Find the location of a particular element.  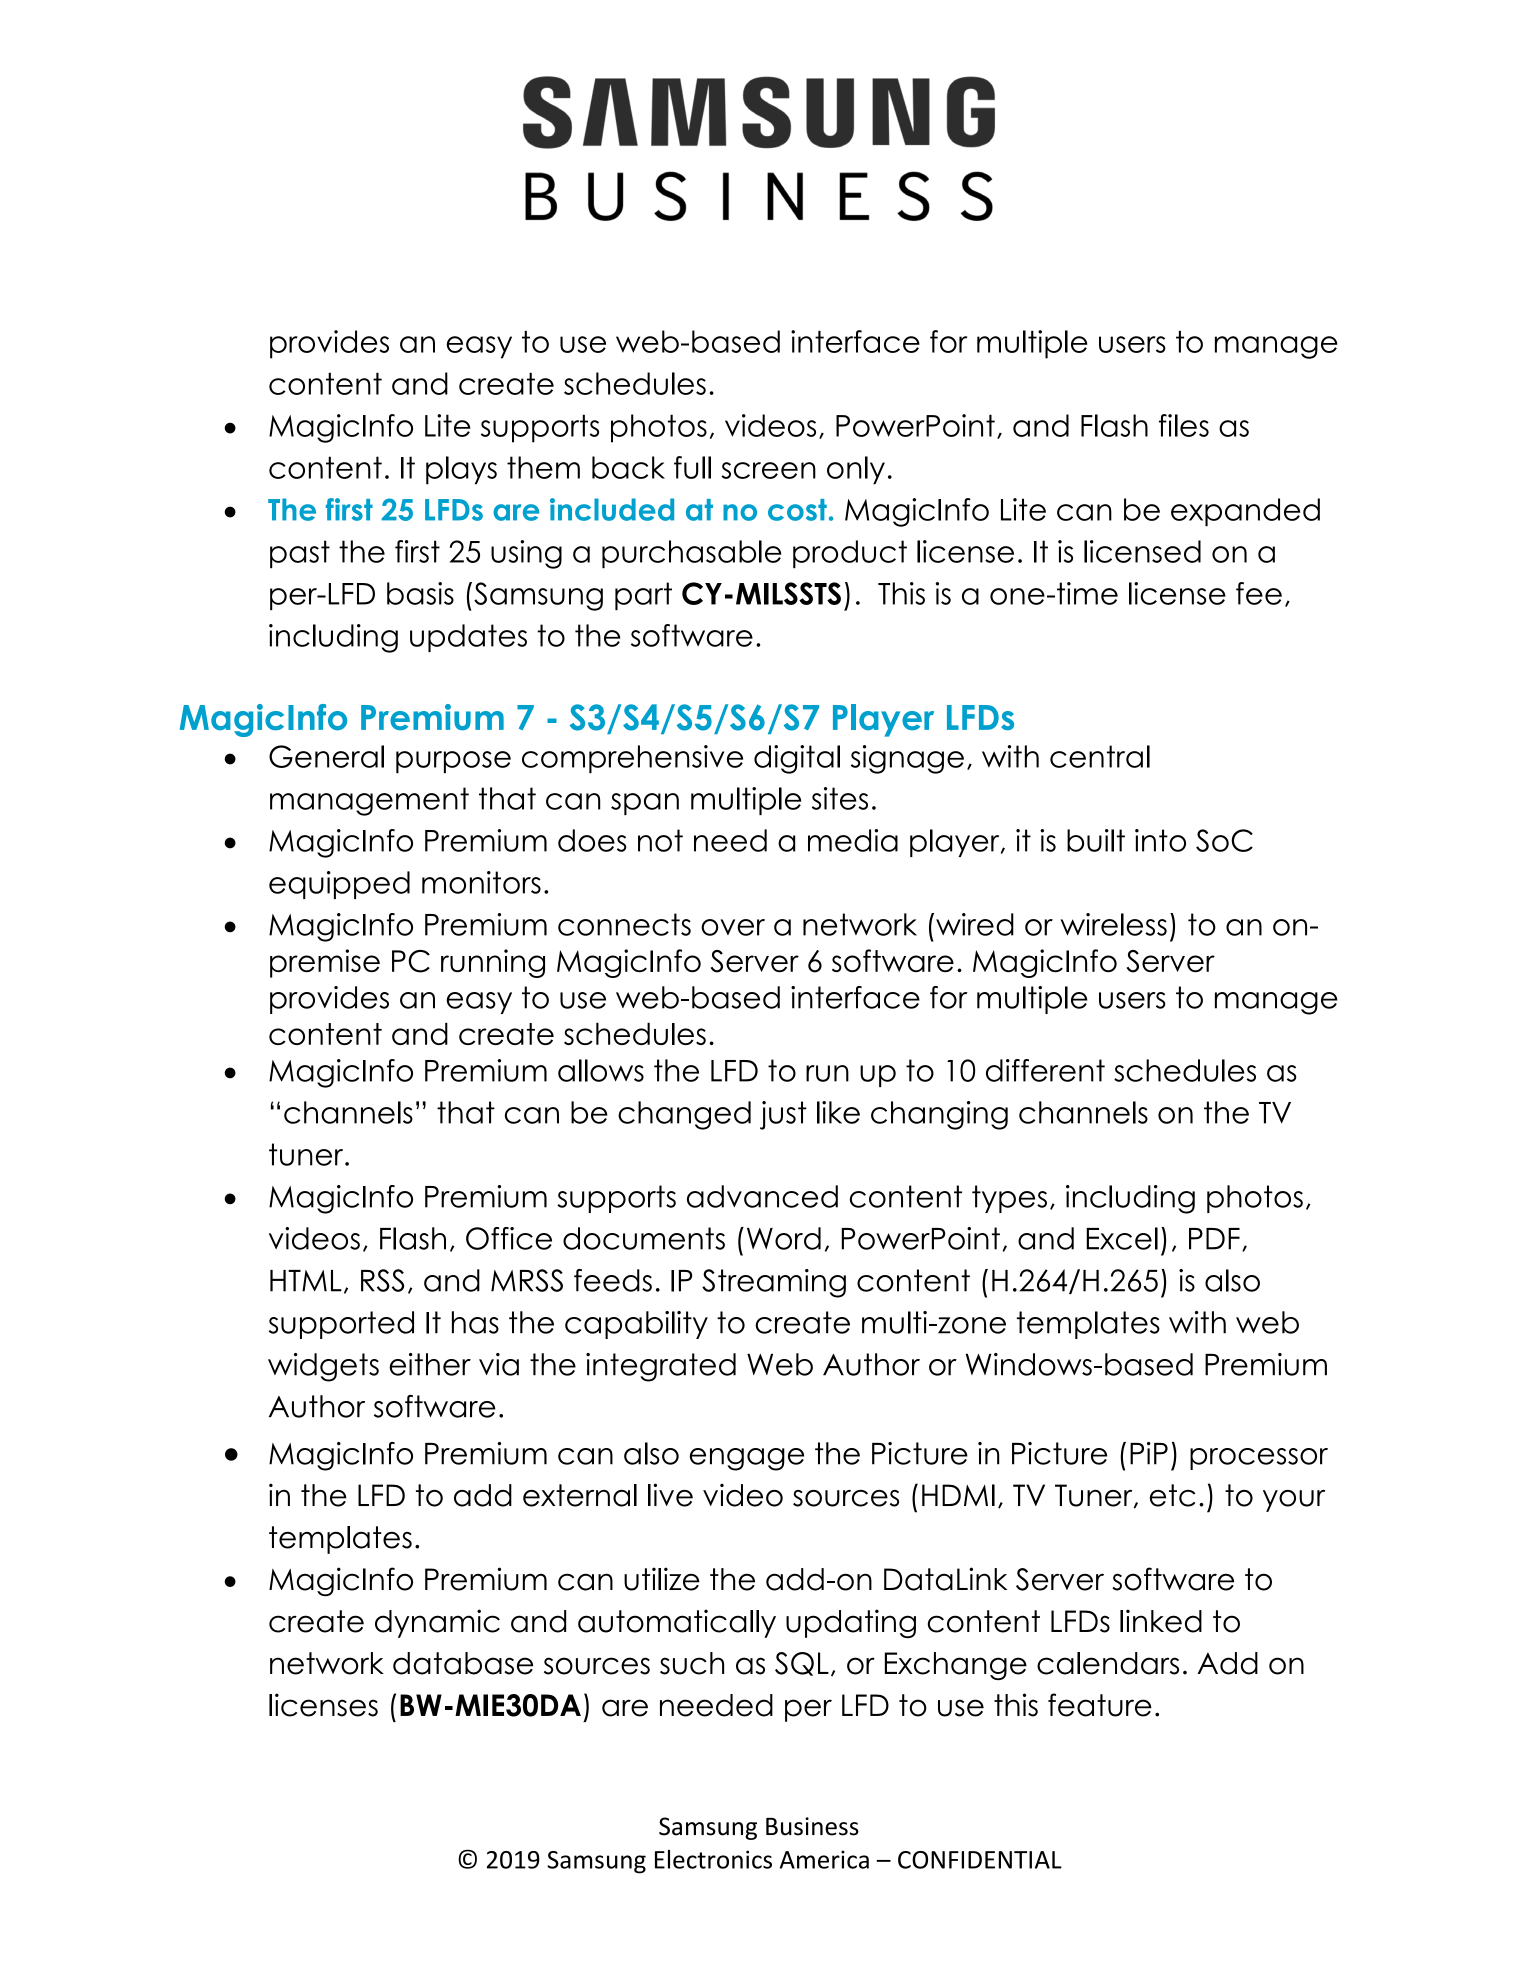

feature is located at coordinates (1100, 1705).
